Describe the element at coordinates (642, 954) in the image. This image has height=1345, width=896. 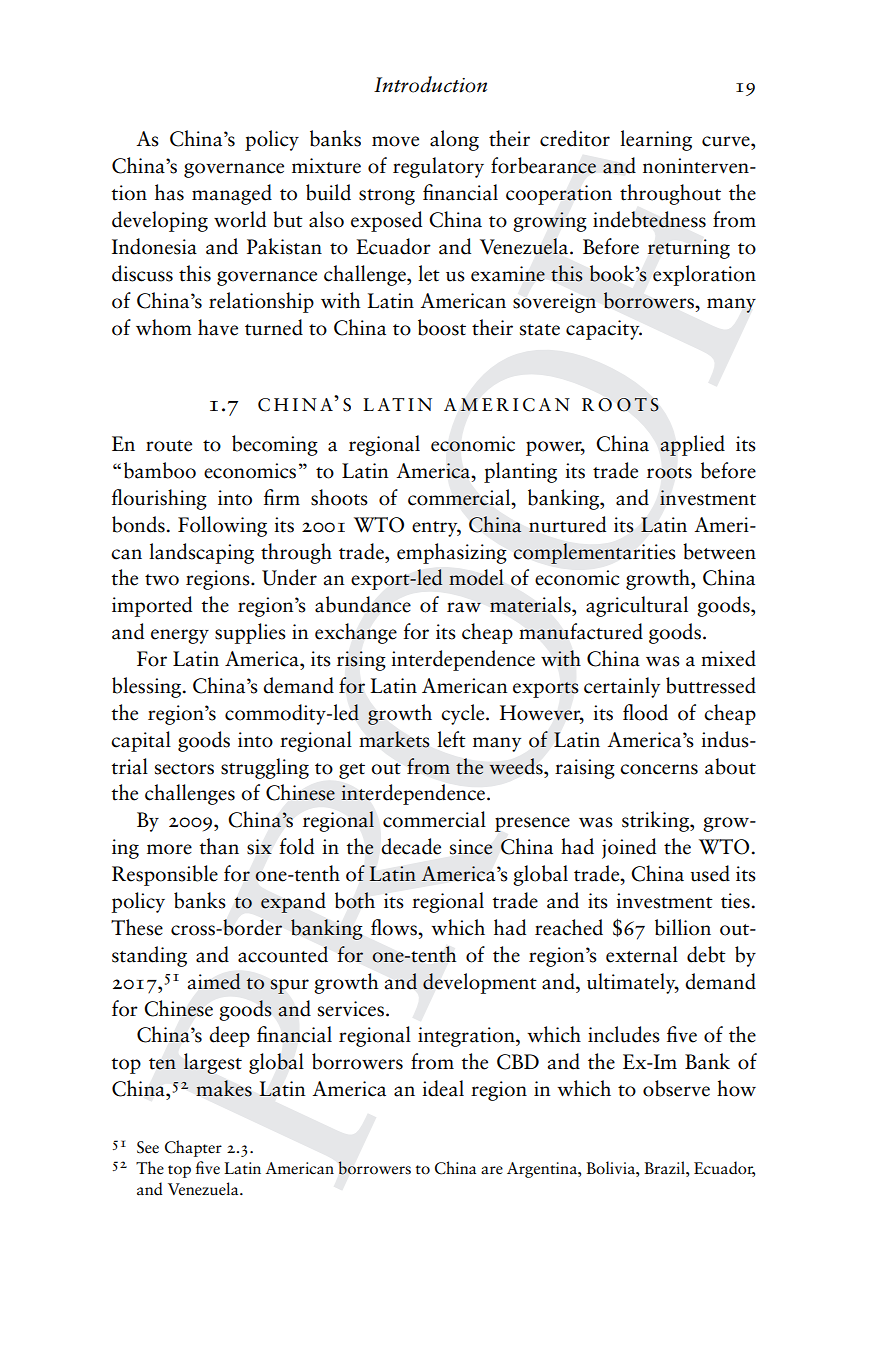
I see `external` at that location.
